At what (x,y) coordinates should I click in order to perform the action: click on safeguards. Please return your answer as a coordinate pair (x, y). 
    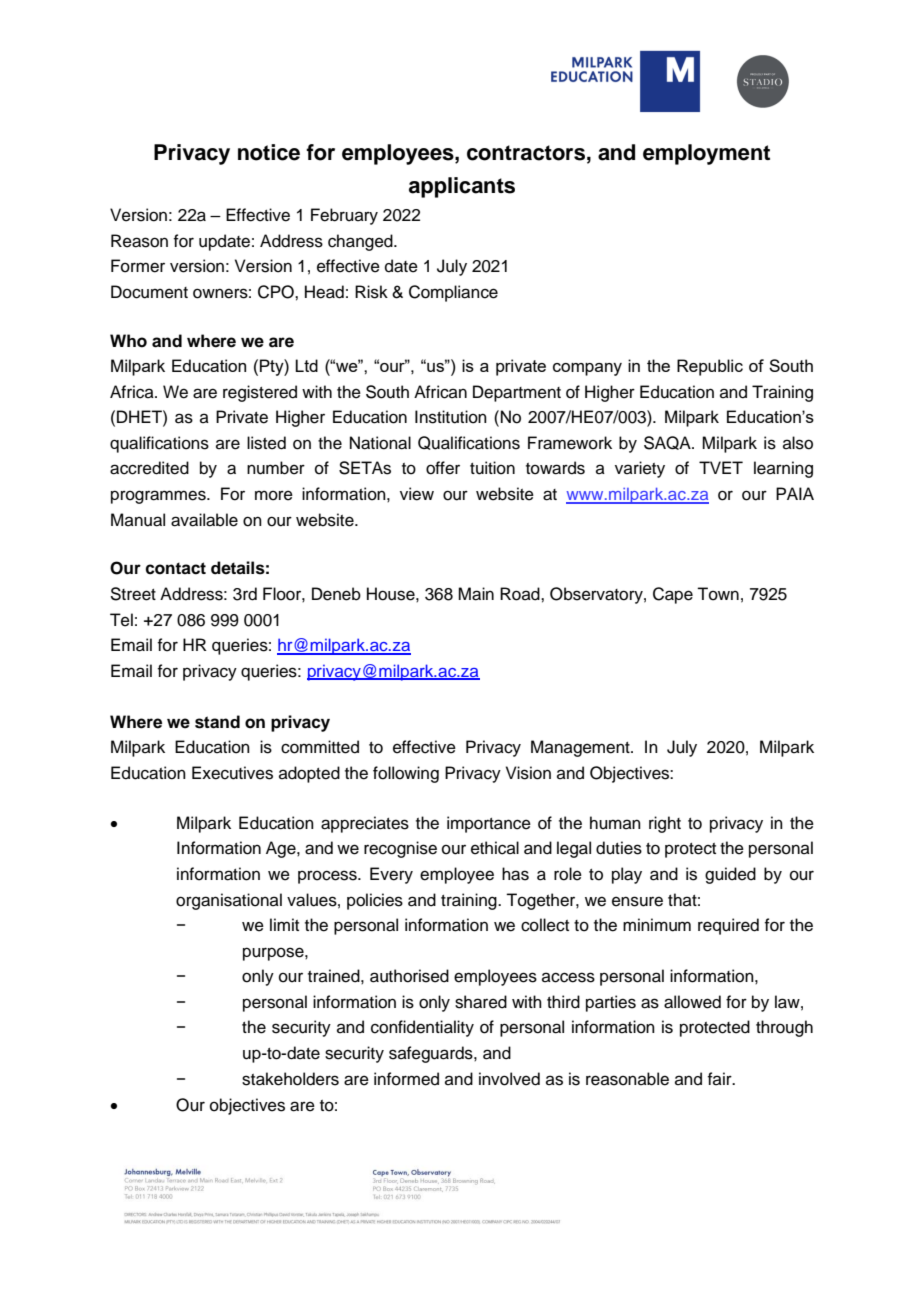
    Looking at the image, I should click on (432, 1054).
